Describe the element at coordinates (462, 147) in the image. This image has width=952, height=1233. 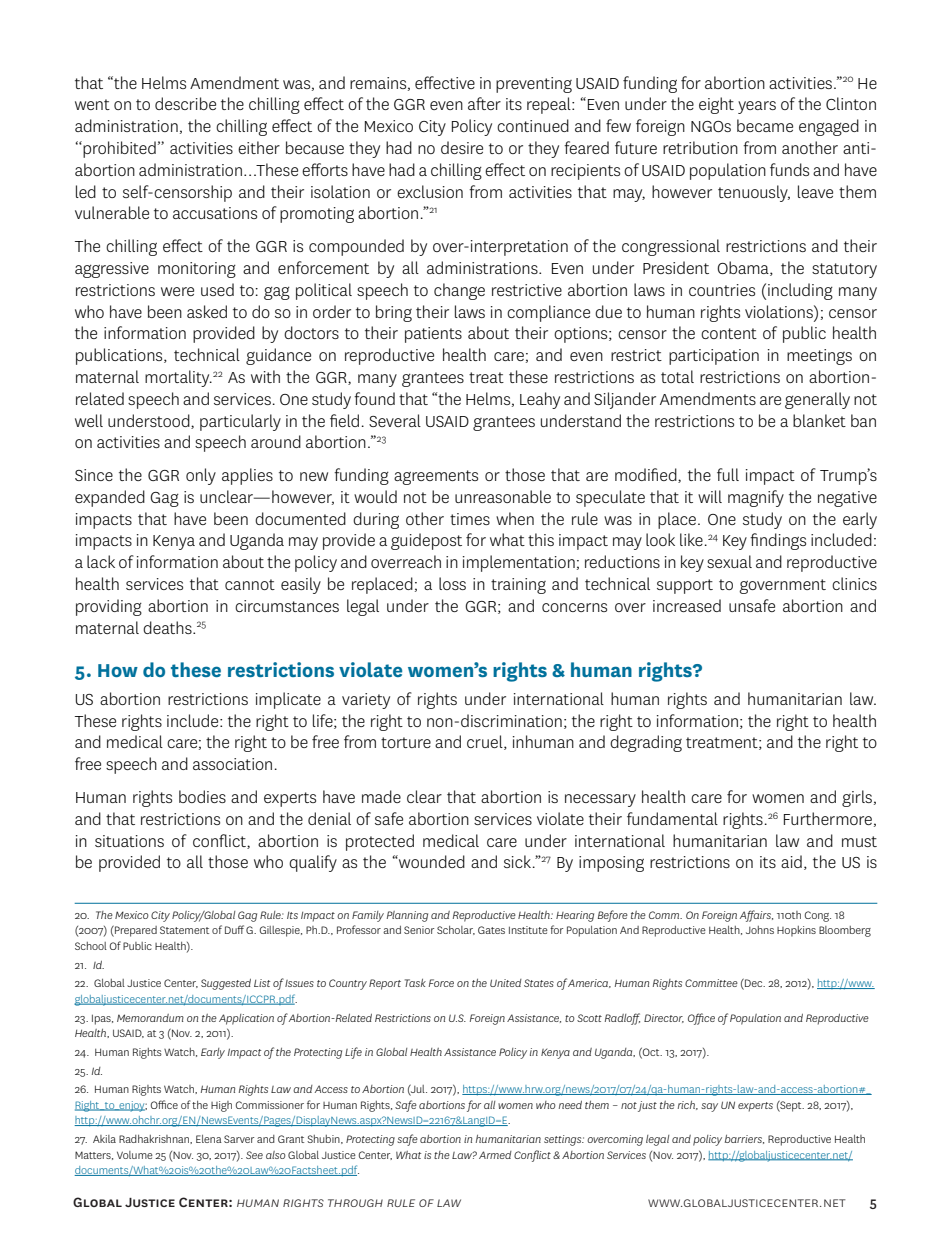
I see `desire` at that location.
